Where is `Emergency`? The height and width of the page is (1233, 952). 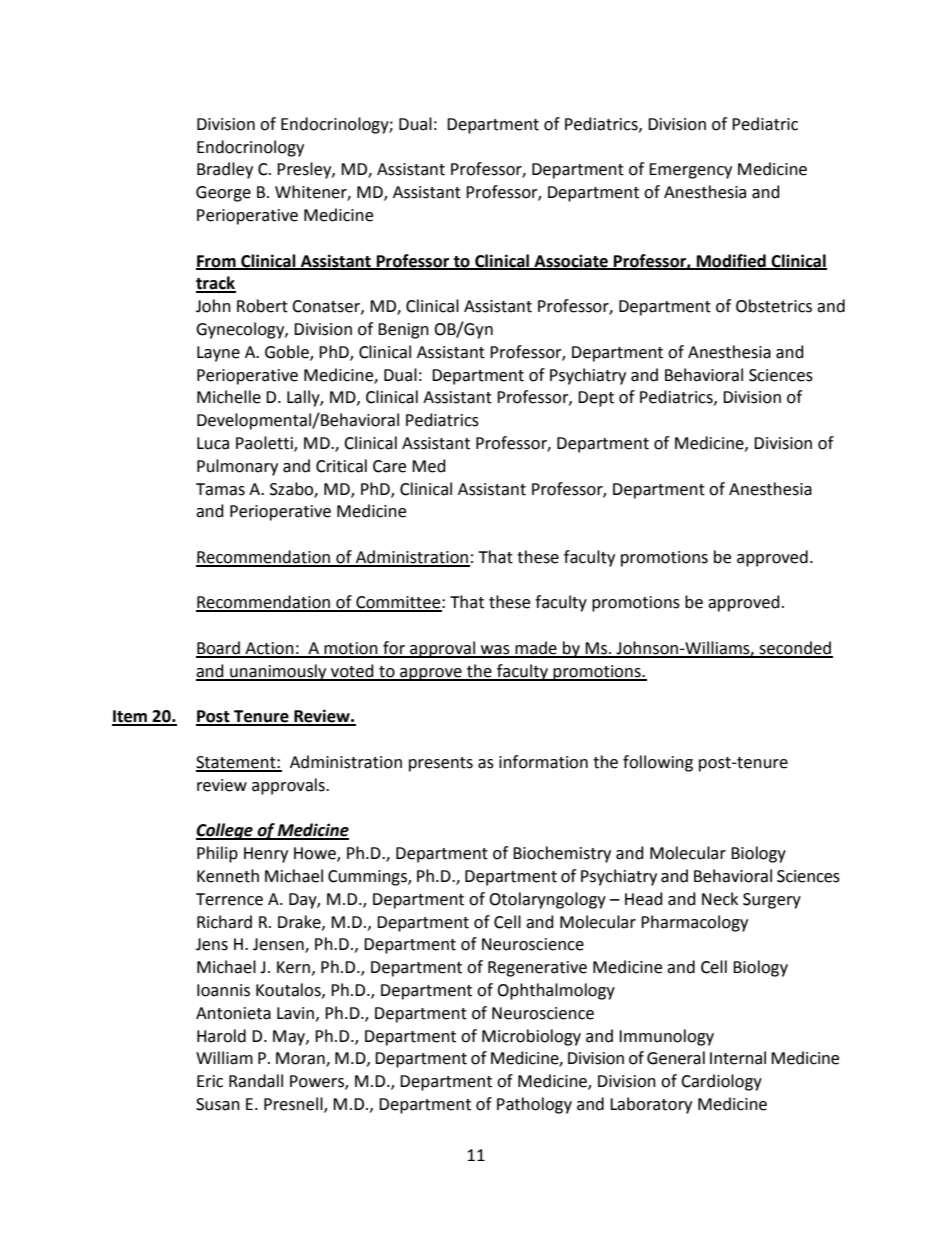
Emergency is located at coordinates (690, 171).
